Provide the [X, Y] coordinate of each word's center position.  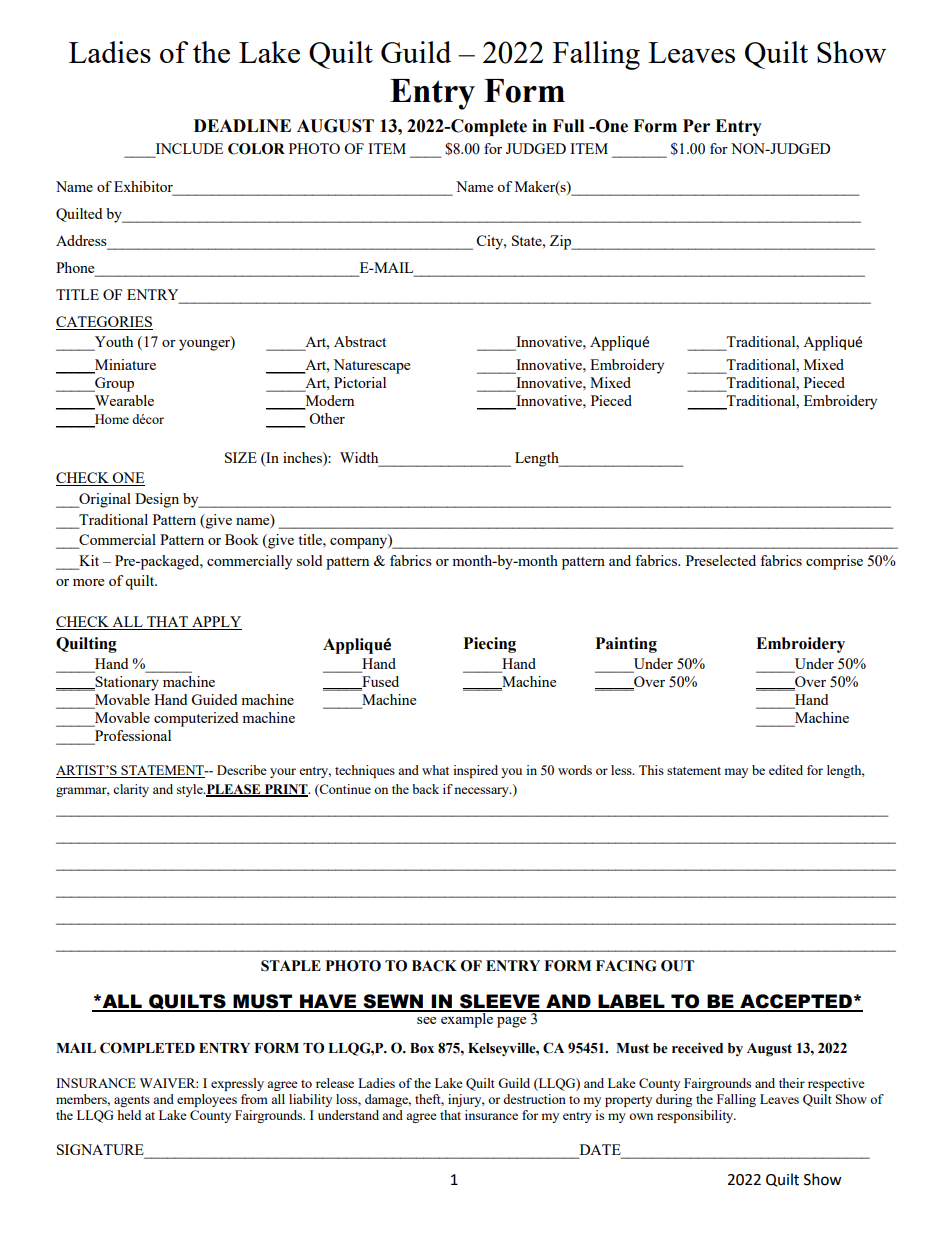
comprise [834, 562]
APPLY [216, 623]
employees [207, 1100]
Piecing [490, 645]
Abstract [360, 341]
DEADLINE [242, 125]
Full [568, 126]
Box [422, 1048]
